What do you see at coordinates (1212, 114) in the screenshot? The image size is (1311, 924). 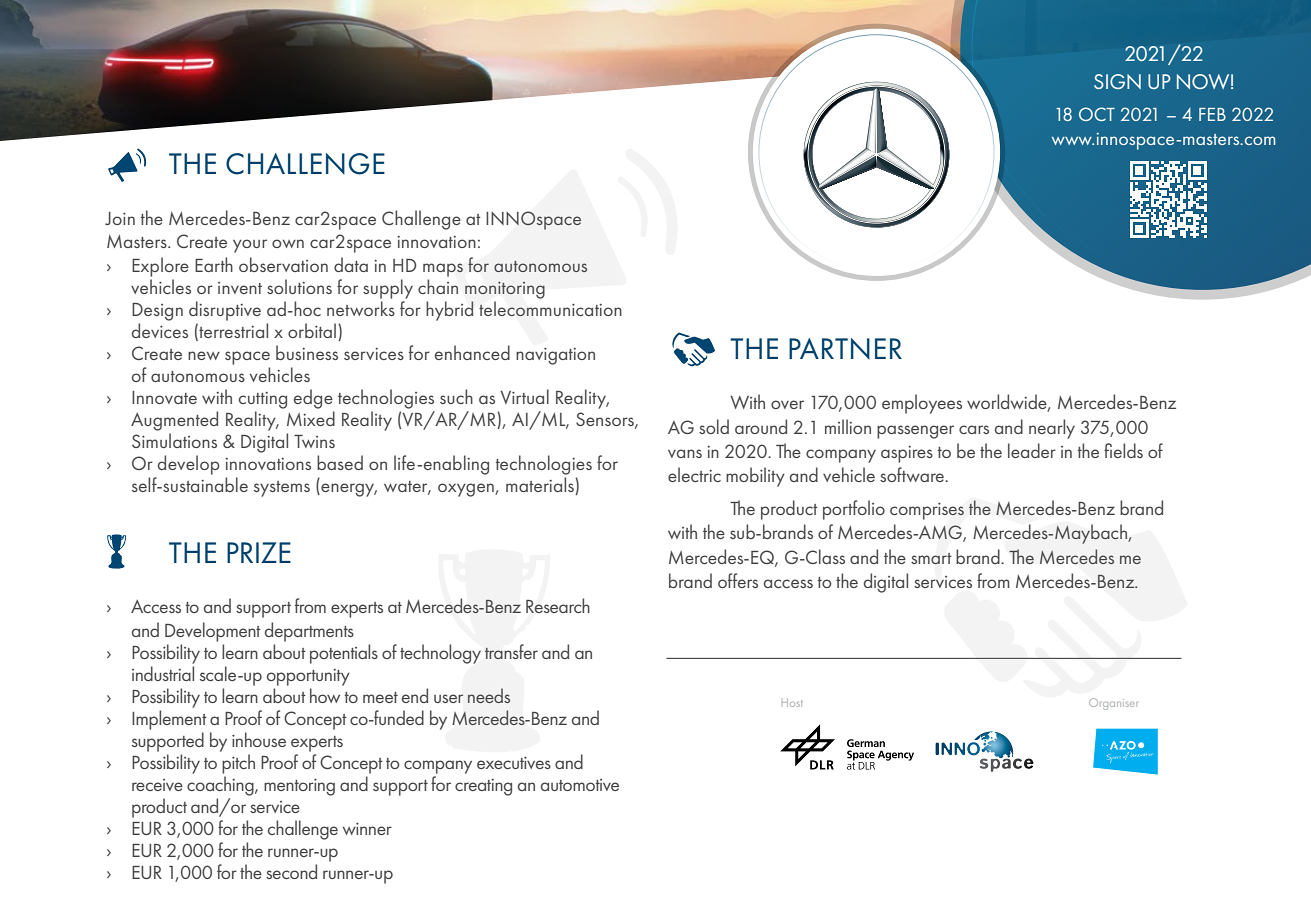 I see `FEB` at bounding box center [1212, 114].
